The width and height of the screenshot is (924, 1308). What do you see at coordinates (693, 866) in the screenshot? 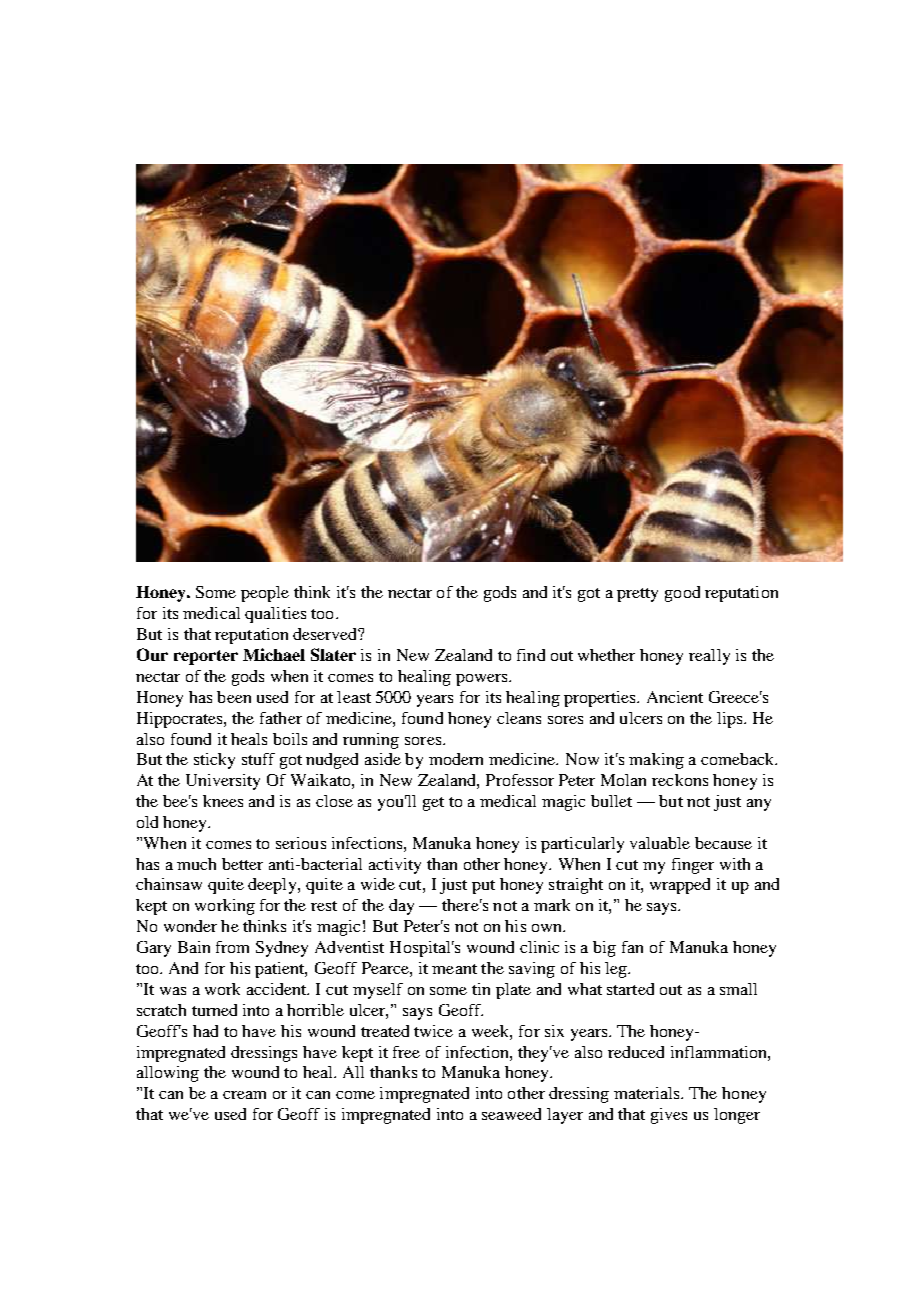
I see `finger` at bounding box center [693, 866].
